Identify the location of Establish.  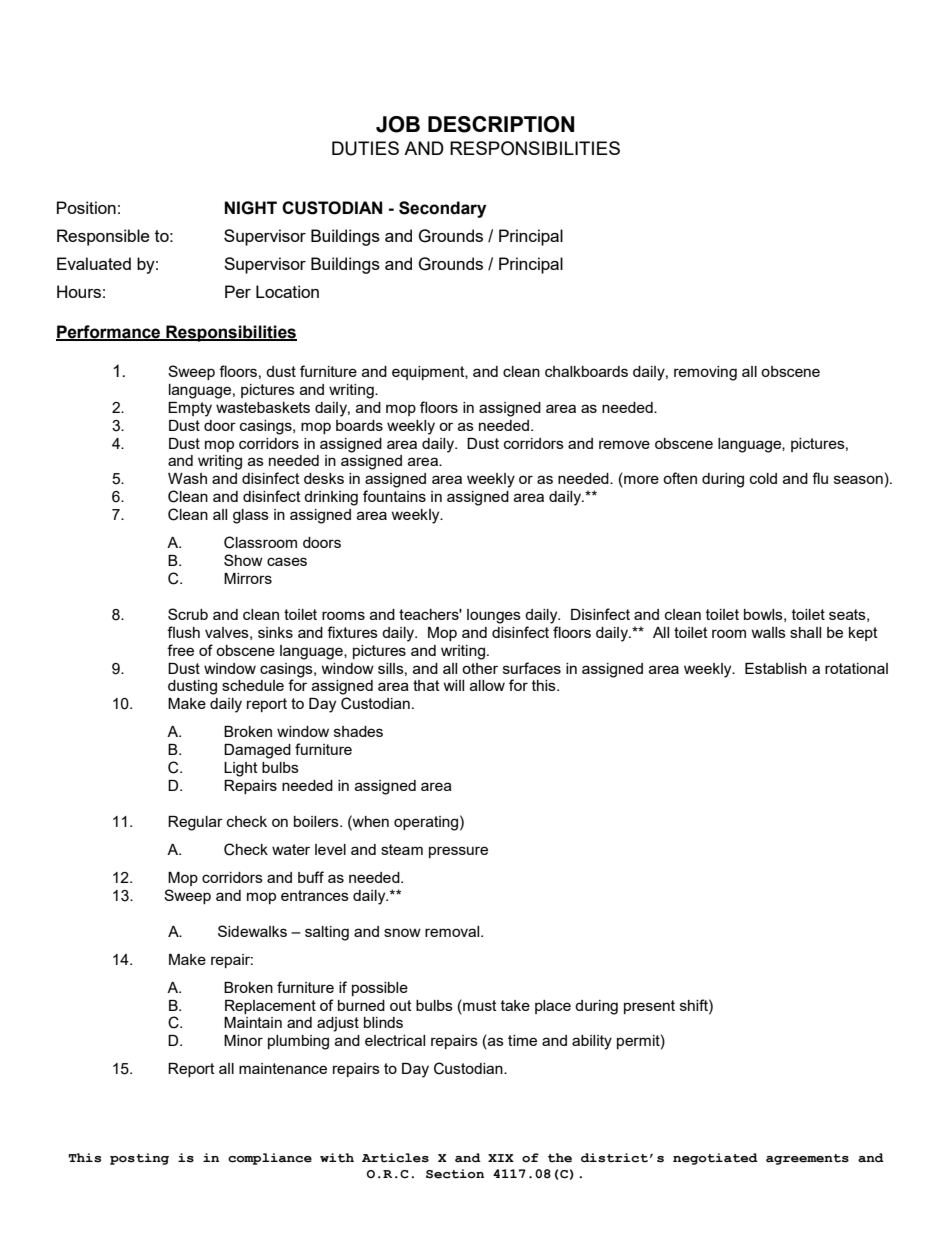
(776, 668).
